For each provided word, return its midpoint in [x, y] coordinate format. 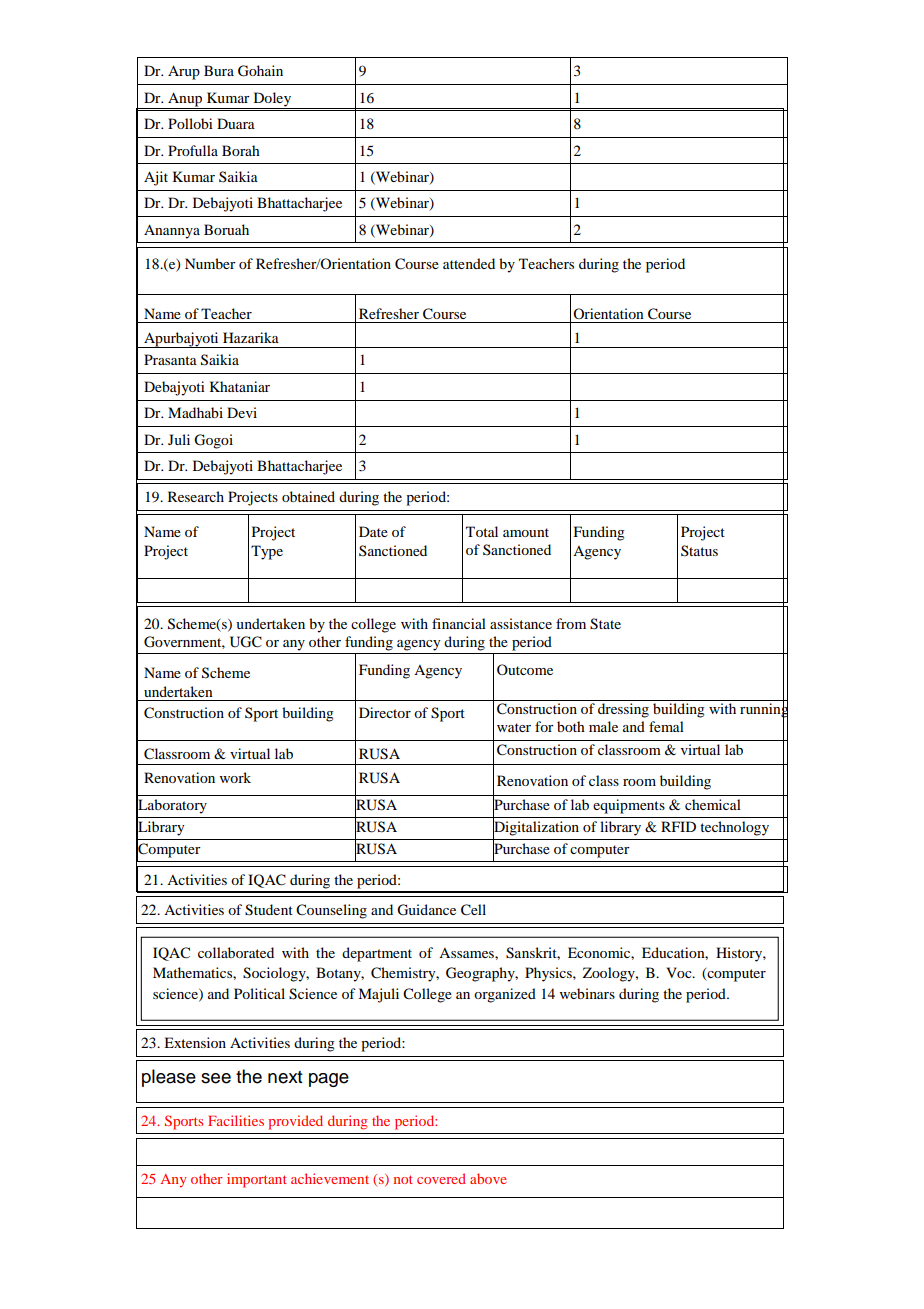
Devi [242, 412]
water [514, 727]
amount [526, 532]
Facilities [236, 1120]
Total [482, 531]
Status [699, 550]
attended [469, 263]
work [235, 777]
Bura [219, 70]
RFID [678, 826]
